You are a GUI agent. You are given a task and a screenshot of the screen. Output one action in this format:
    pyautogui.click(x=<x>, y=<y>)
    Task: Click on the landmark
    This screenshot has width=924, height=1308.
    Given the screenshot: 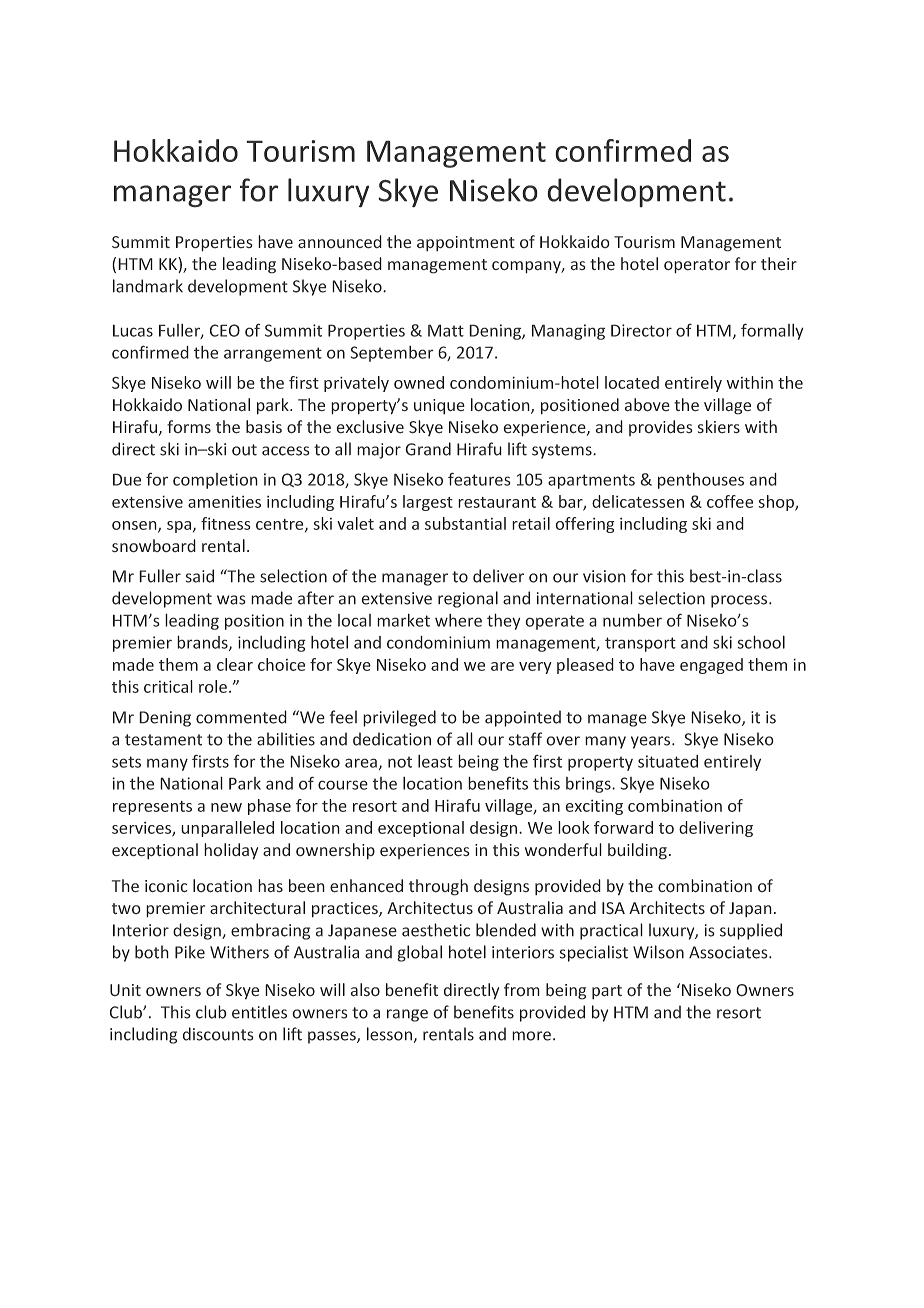 What is the action you would take?
    pyautogui.click(x=148, y=286)
